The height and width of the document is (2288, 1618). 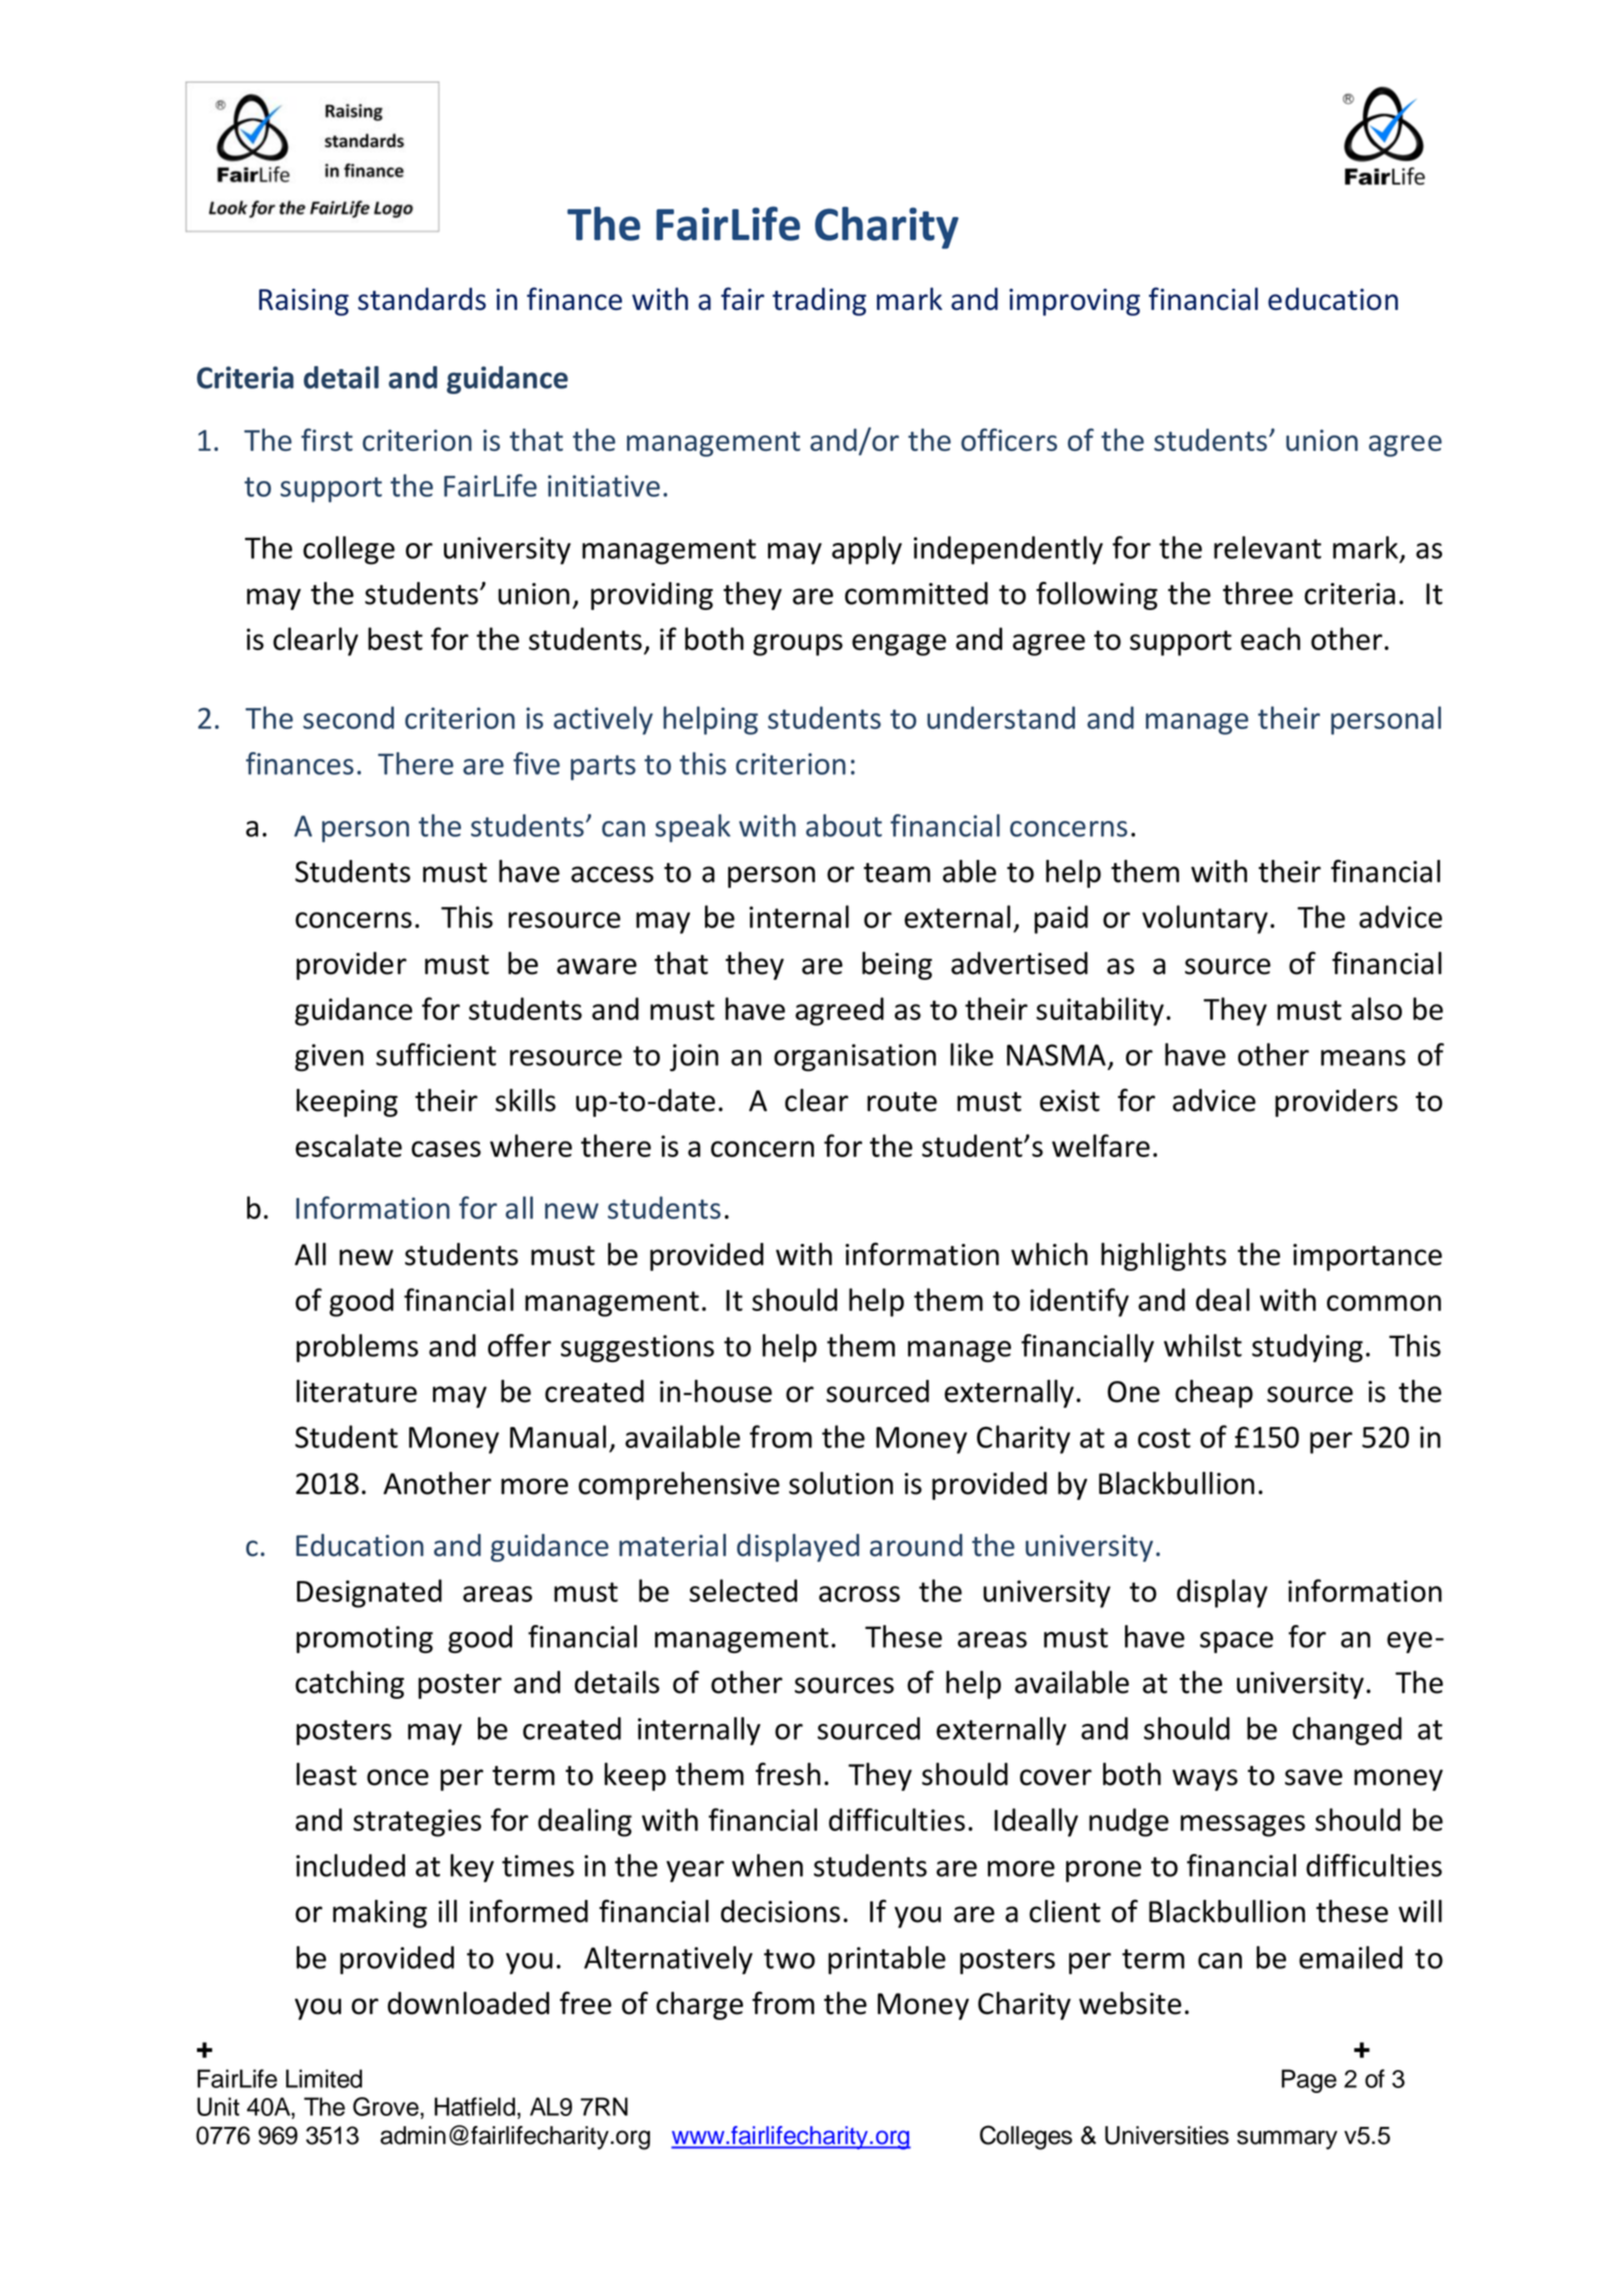 I want to click on Page, so click(x=1309, y=2081).
